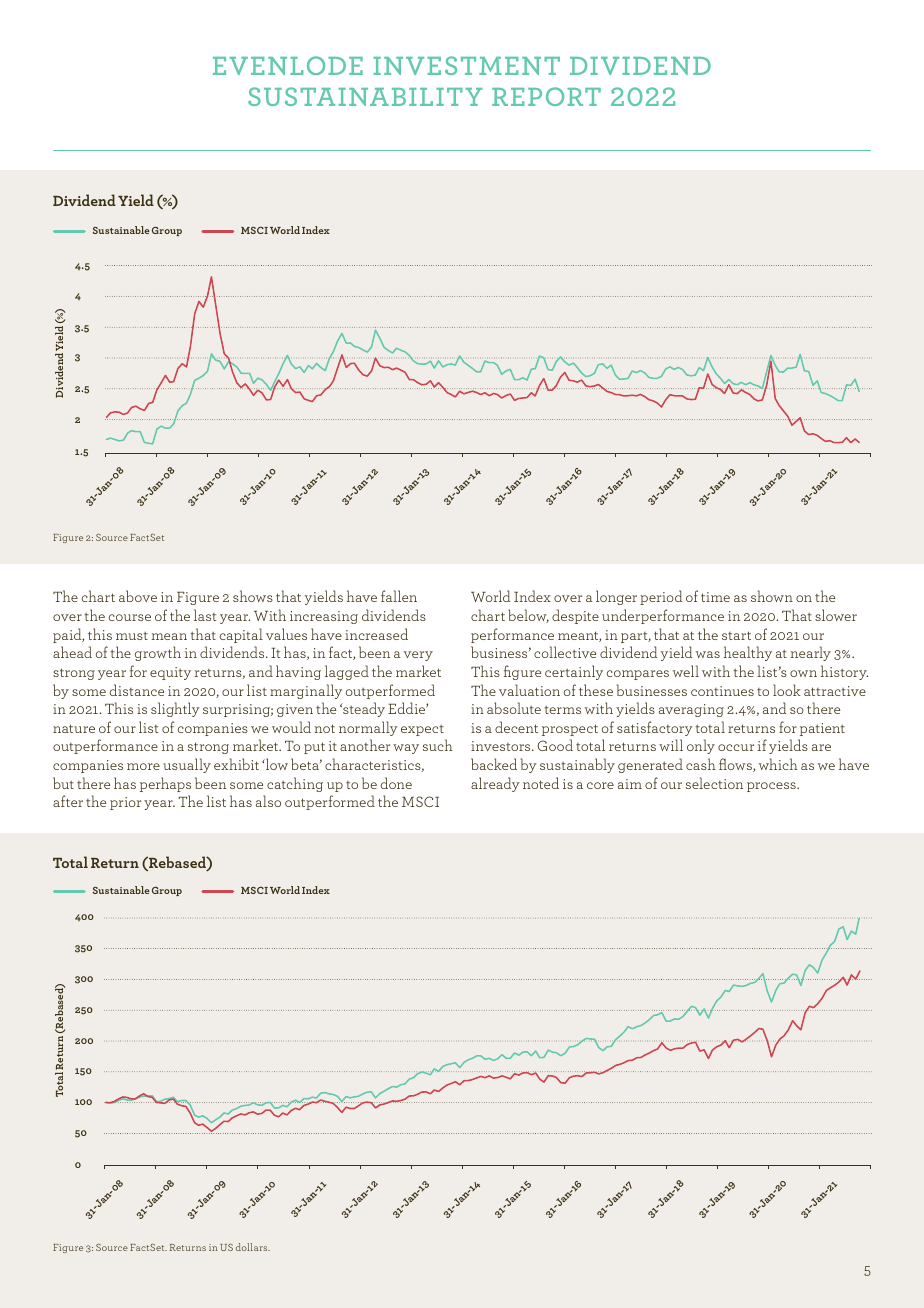 The image size is (924, 1308). What do you see at coordinates (125, 803) in the document?
I see `prior` at bounding box center [125, 803].
